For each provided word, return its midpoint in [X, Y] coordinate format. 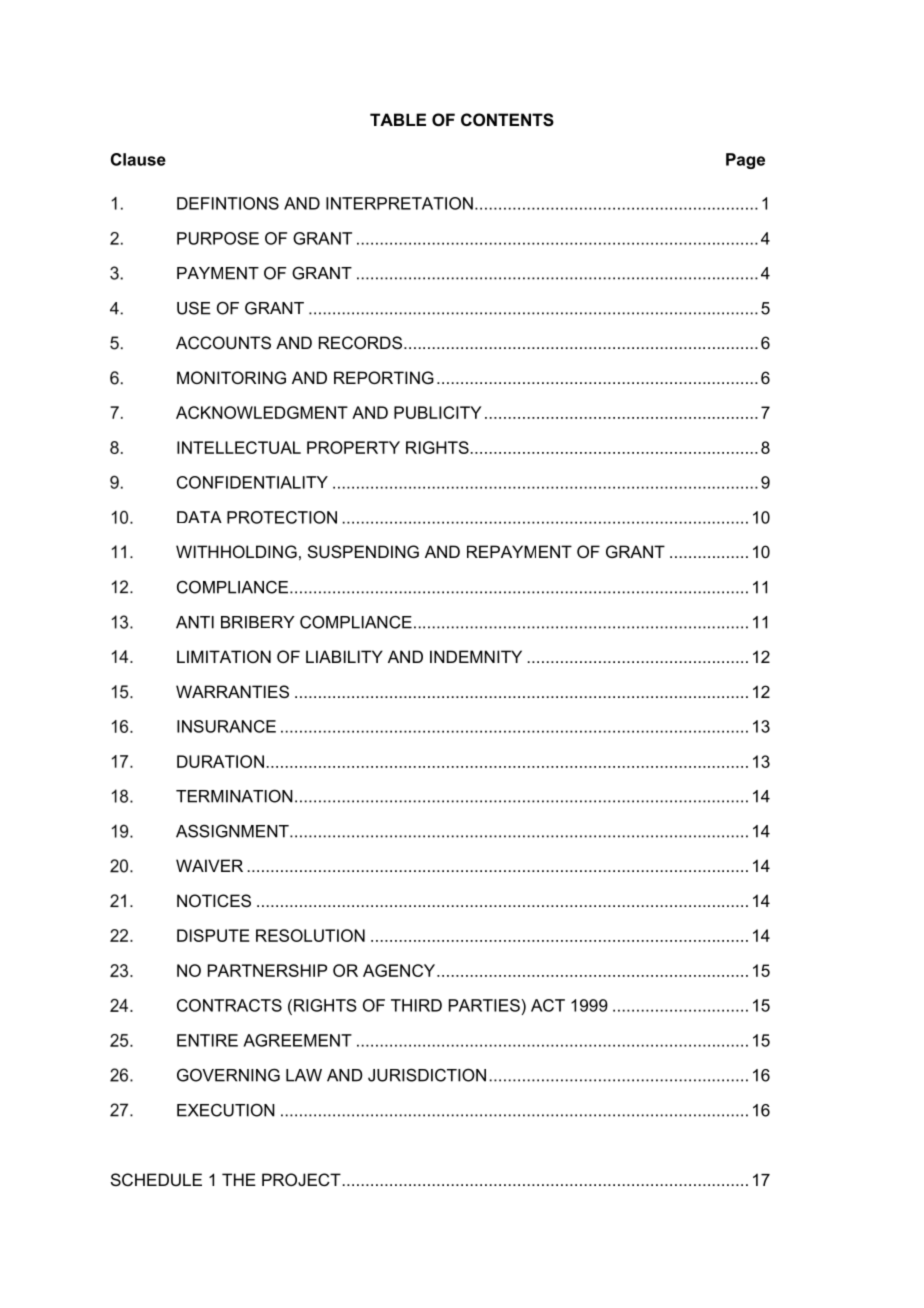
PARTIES [485, 1005]
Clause [138, 159]
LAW [304, 1075]
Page [745, 161]
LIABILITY [344, 656]
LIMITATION [224, 656]
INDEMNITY [476, 656]
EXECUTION [226, 1110]
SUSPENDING [363, 551]
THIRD [416, 1005]
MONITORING [231, 377]
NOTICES [214, 900]
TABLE [398, 119]
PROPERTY [353, 447]
